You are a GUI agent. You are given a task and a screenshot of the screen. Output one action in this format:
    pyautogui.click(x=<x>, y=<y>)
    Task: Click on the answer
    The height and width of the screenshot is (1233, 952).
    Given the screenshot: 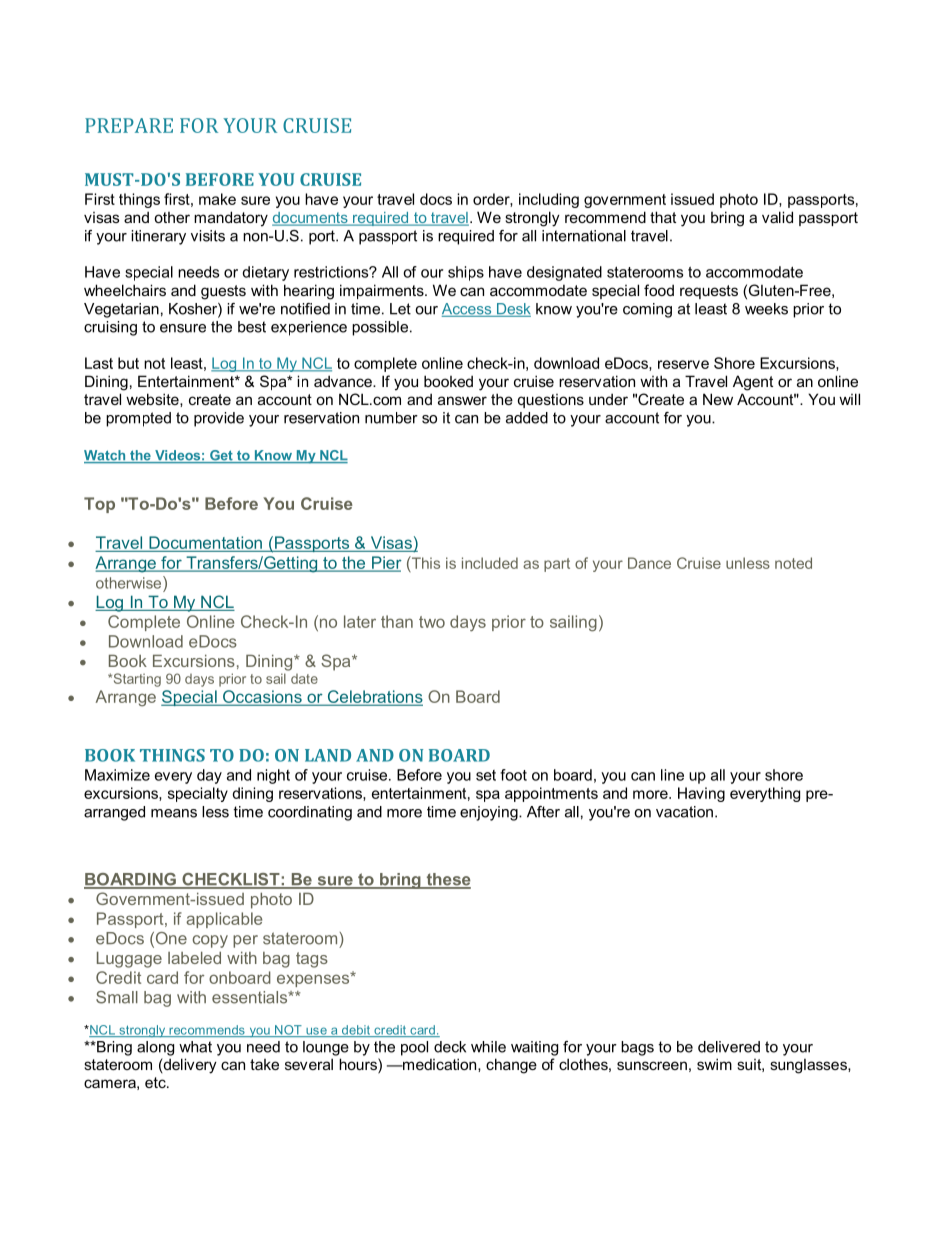 What is the action you would take?
    pyautogui.click(x=462, y=400)
